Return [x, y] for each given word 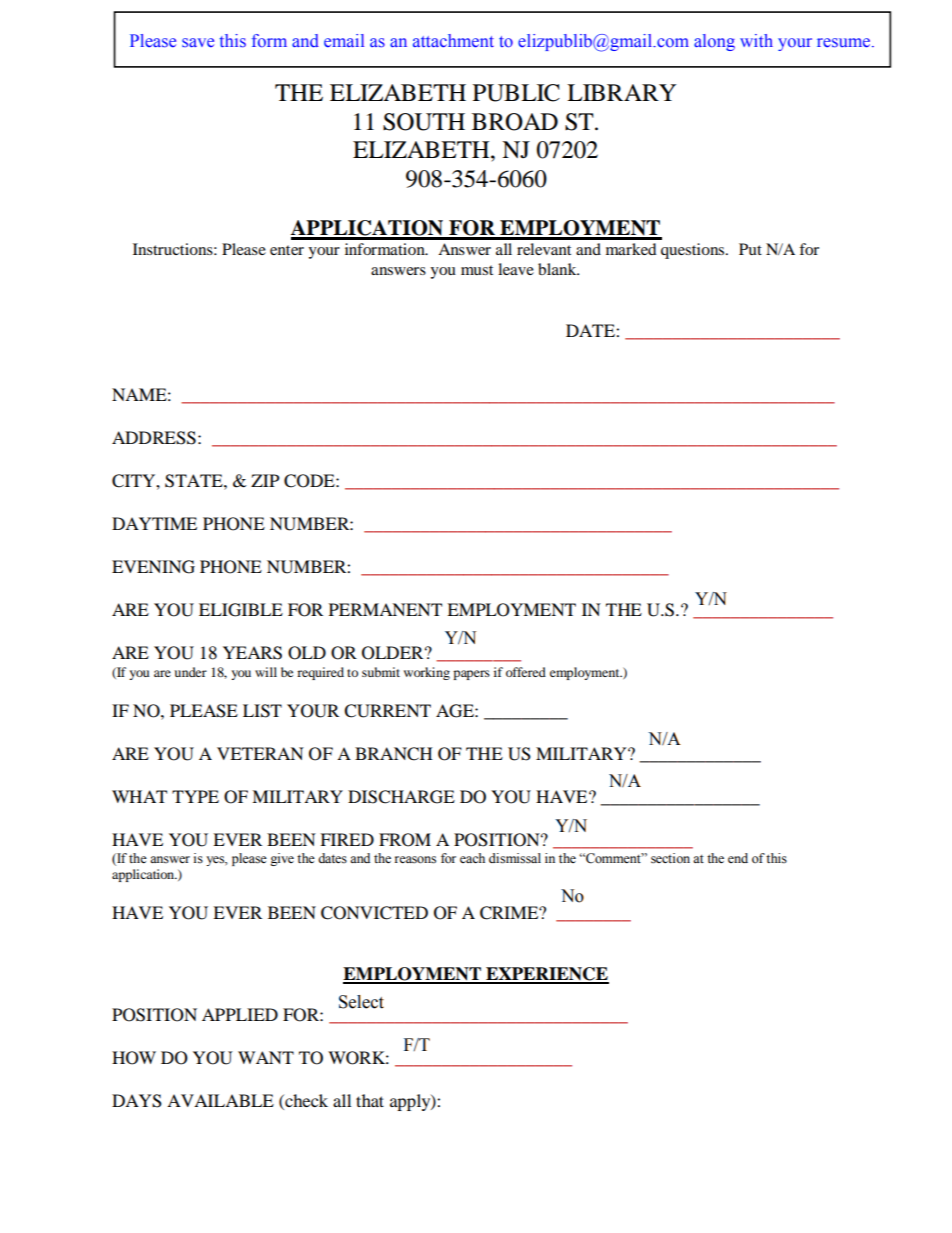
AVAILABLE [220, 1100]
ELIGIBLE [241, 610]
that [370, 1100]
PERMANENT [385, 609]
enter [287, 250]
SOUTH [424, 122]
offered [526, 672]
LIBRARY [621, 92]
